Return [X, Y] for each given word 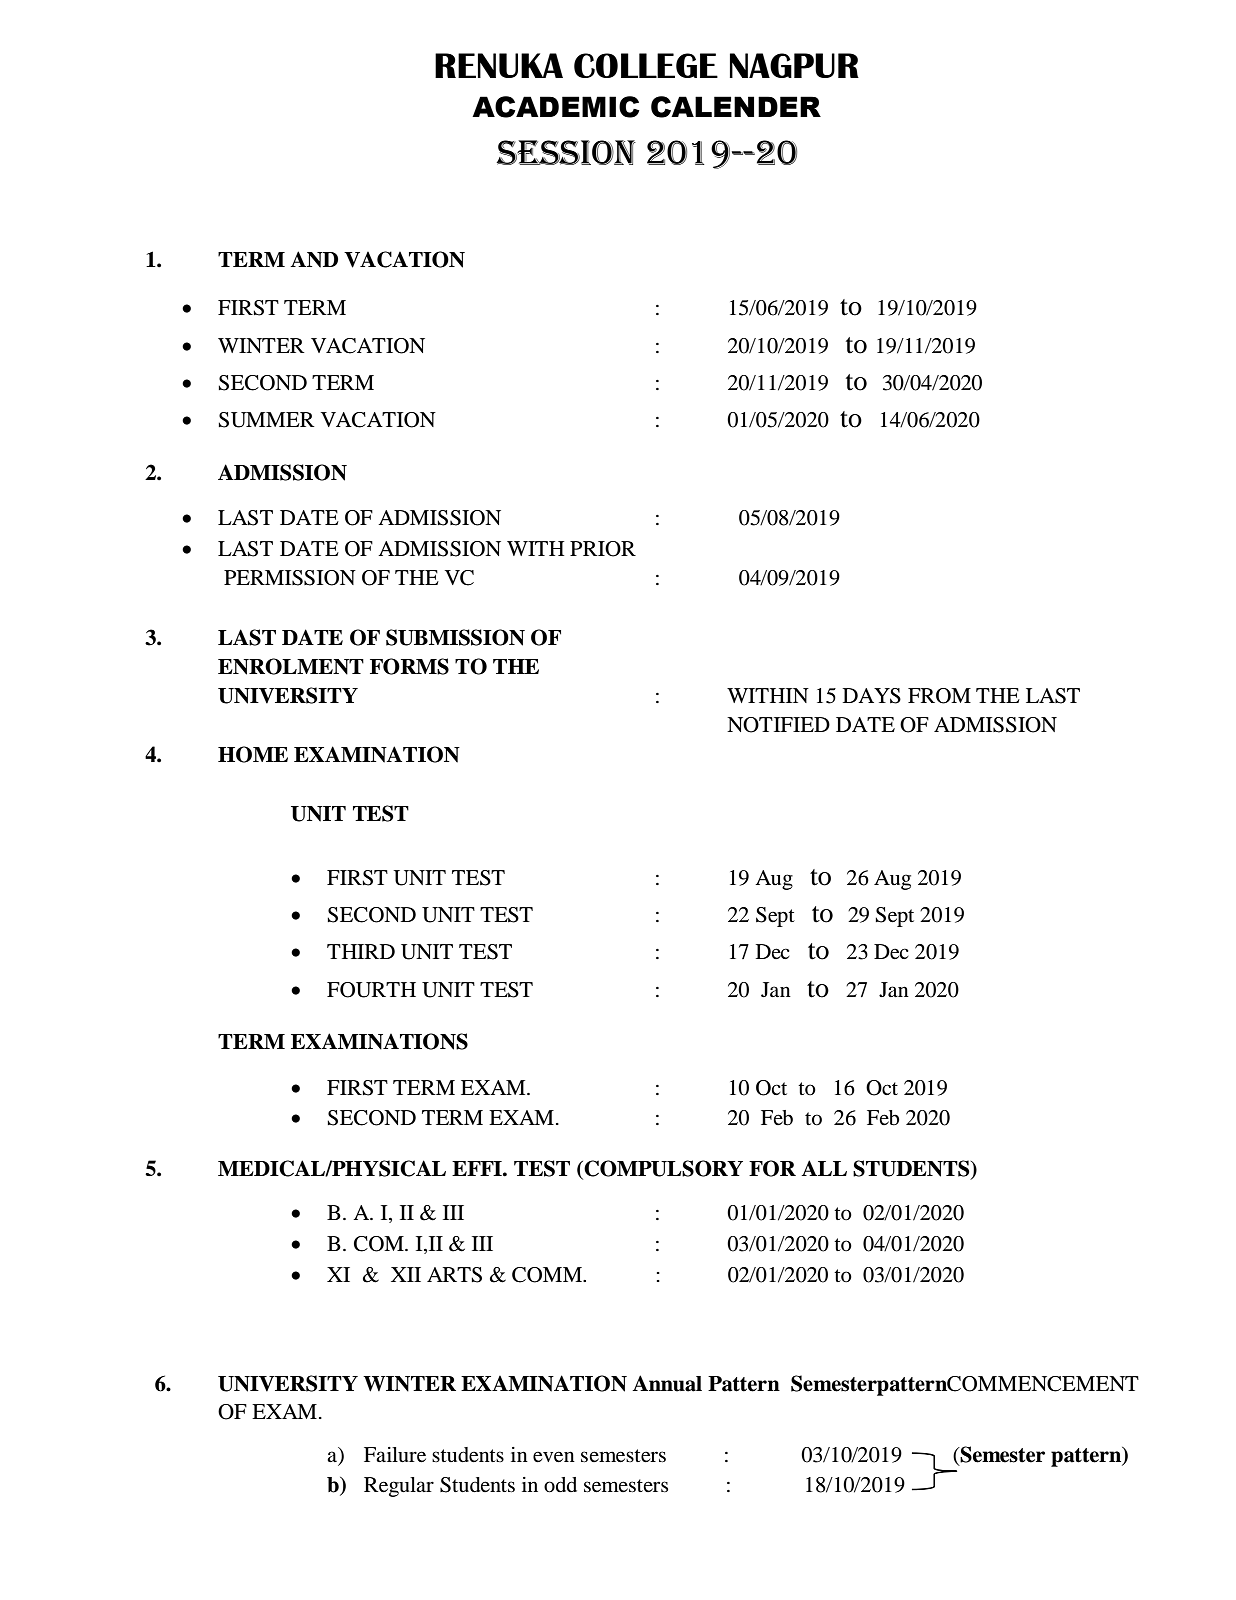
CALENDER [736, 107]
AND [314, 259]
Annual [667, 1383]
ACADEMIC [556, 107]
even [554, 1457]
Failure [395, 1455]
